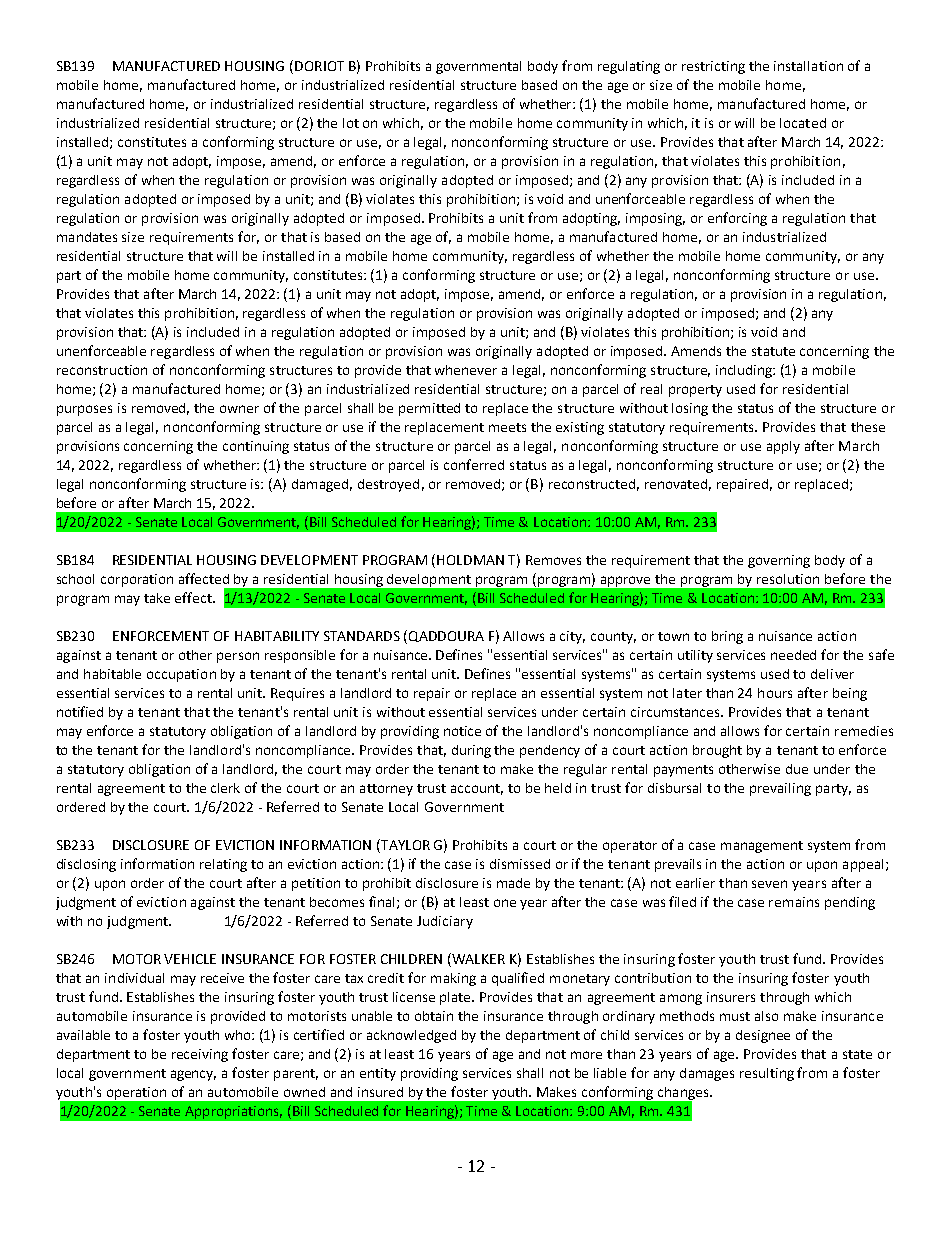 The image size is (952, 1233). I want to click on affected, so click(204, 578).
